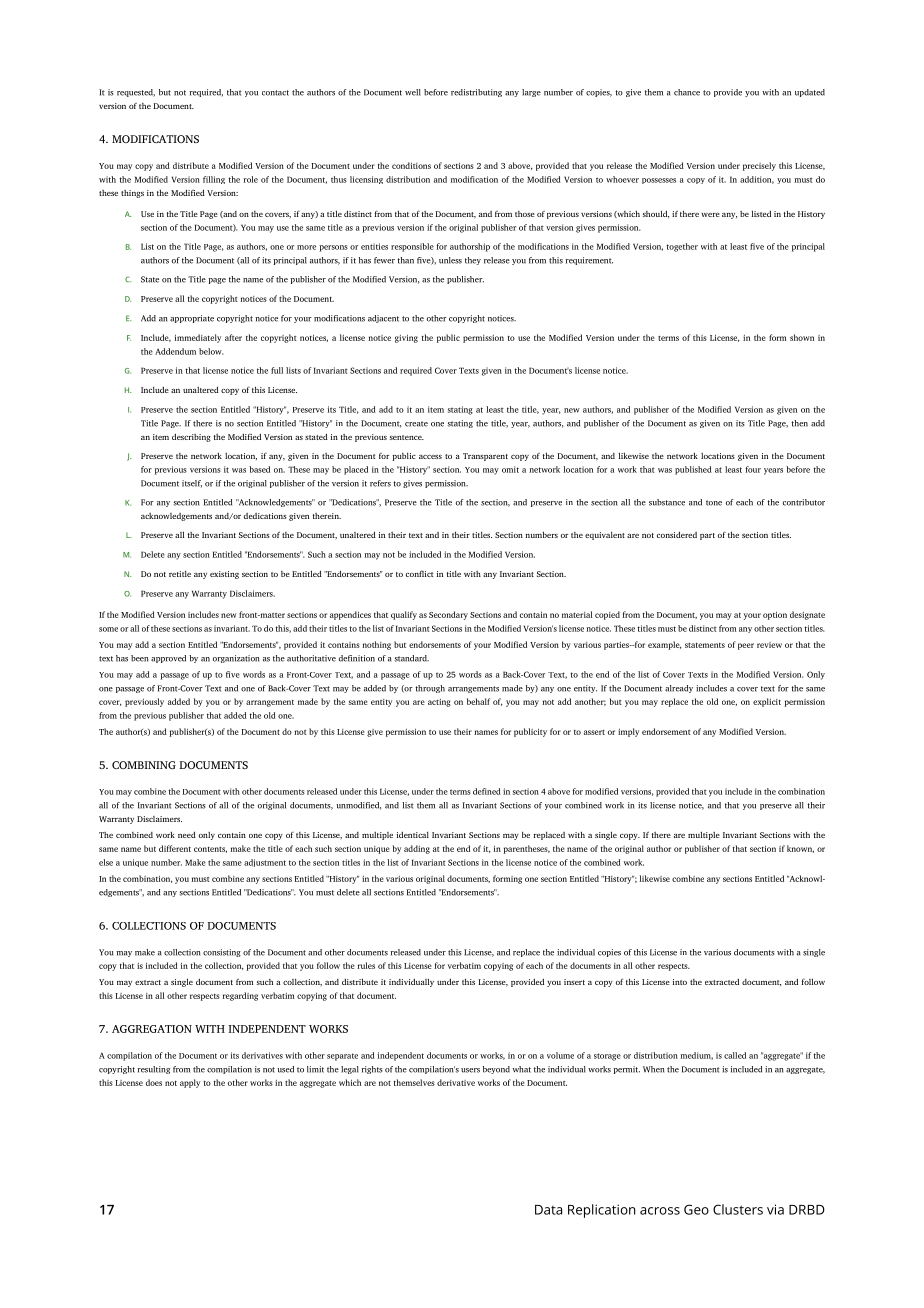  What do you see at coordinates (476, 93) in the page?
I see `redistributing` at bounding box center [476, 93].
